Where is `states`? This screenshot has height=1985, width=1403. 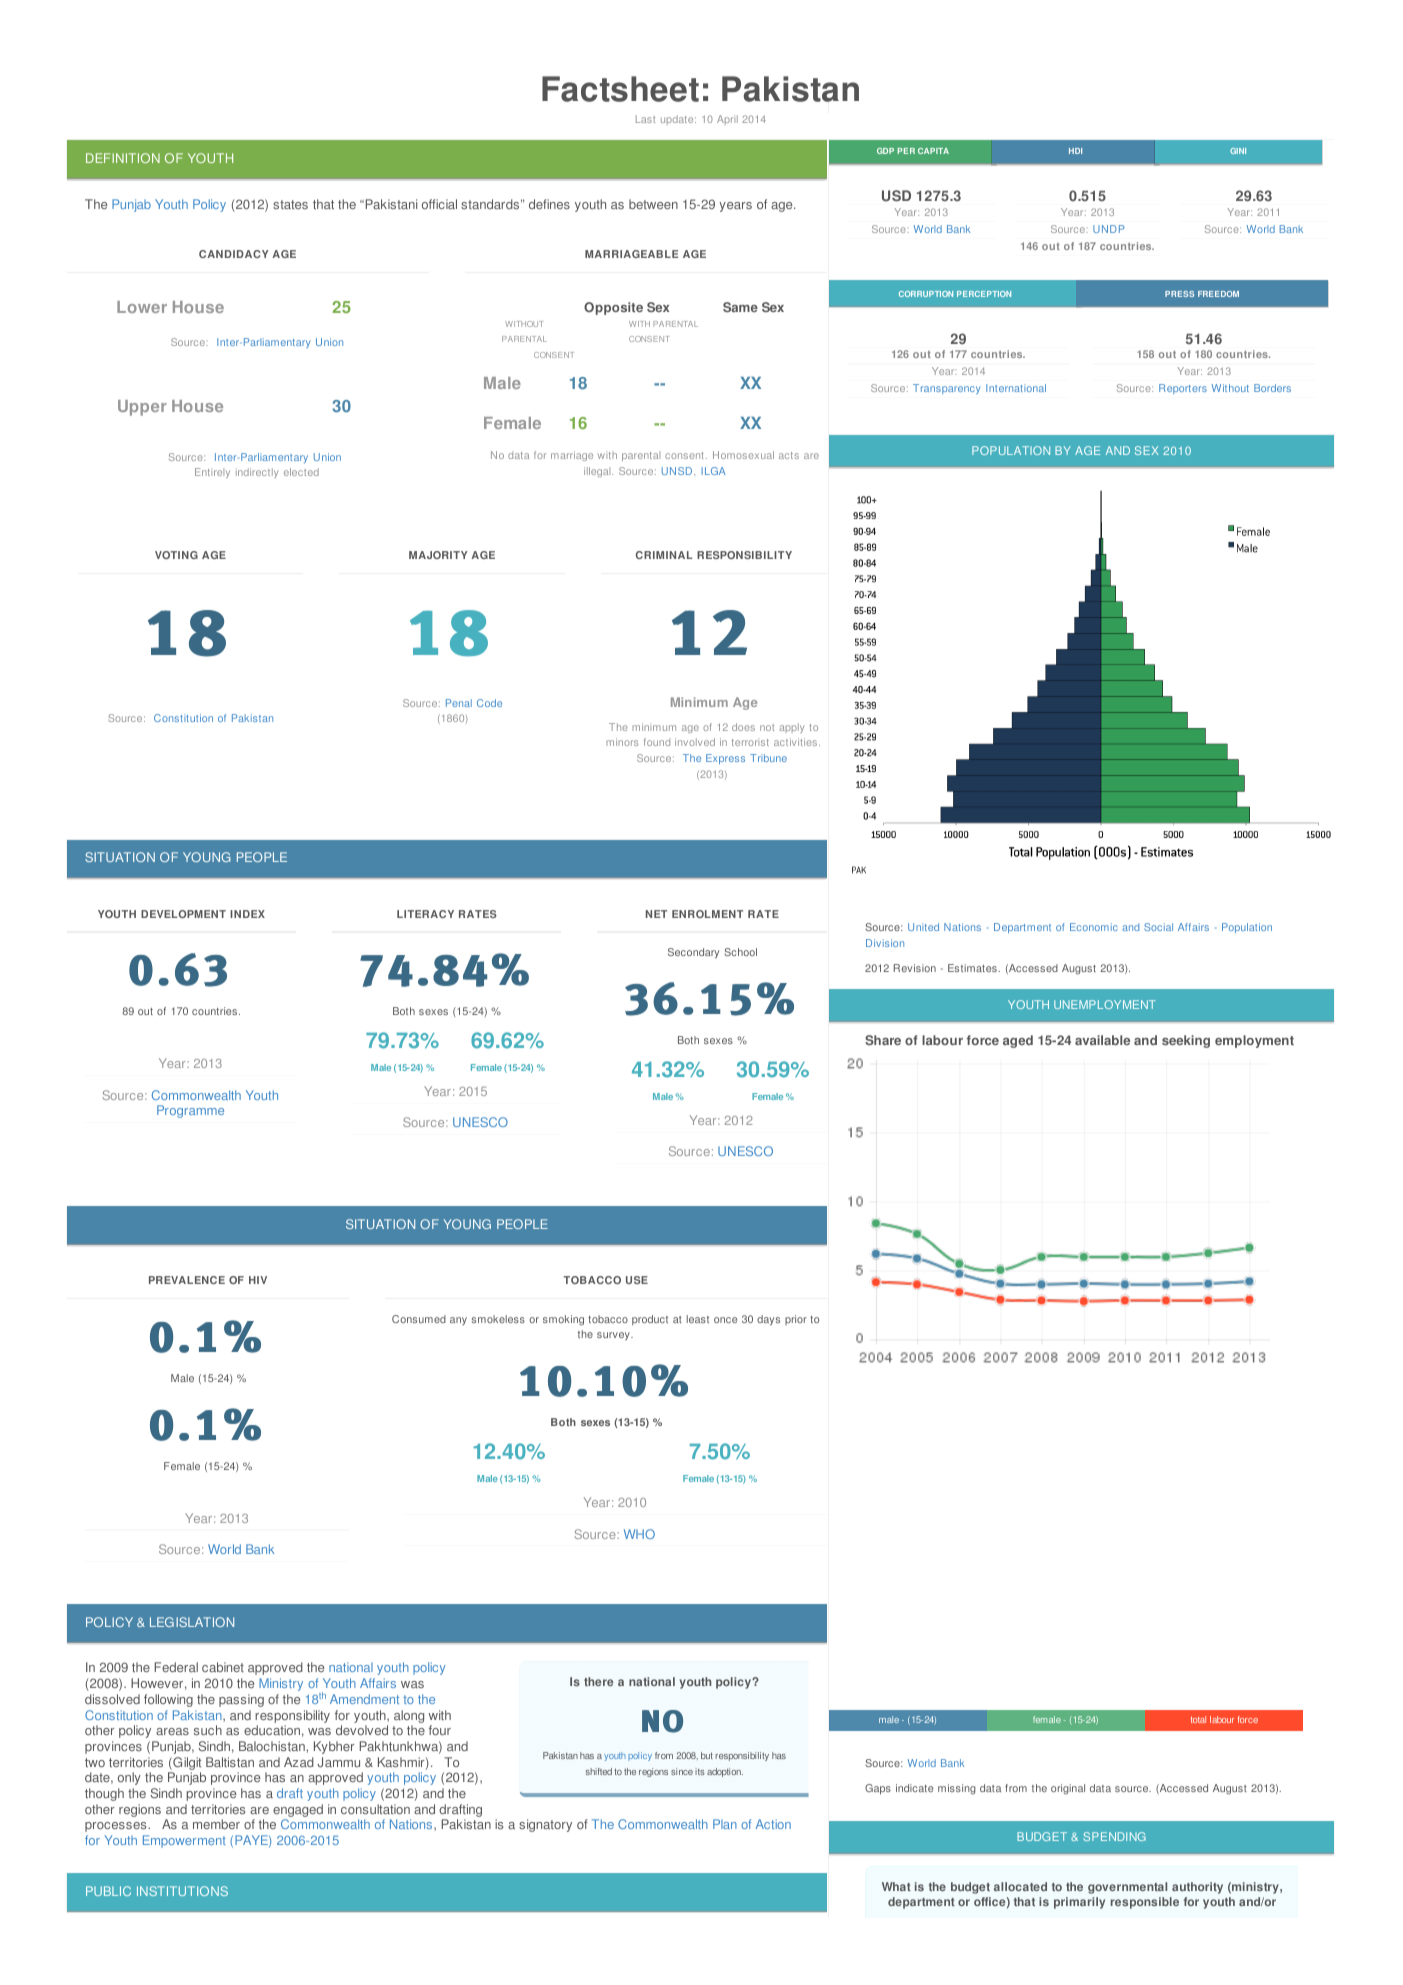 states is located at coordinates (290, 204).
